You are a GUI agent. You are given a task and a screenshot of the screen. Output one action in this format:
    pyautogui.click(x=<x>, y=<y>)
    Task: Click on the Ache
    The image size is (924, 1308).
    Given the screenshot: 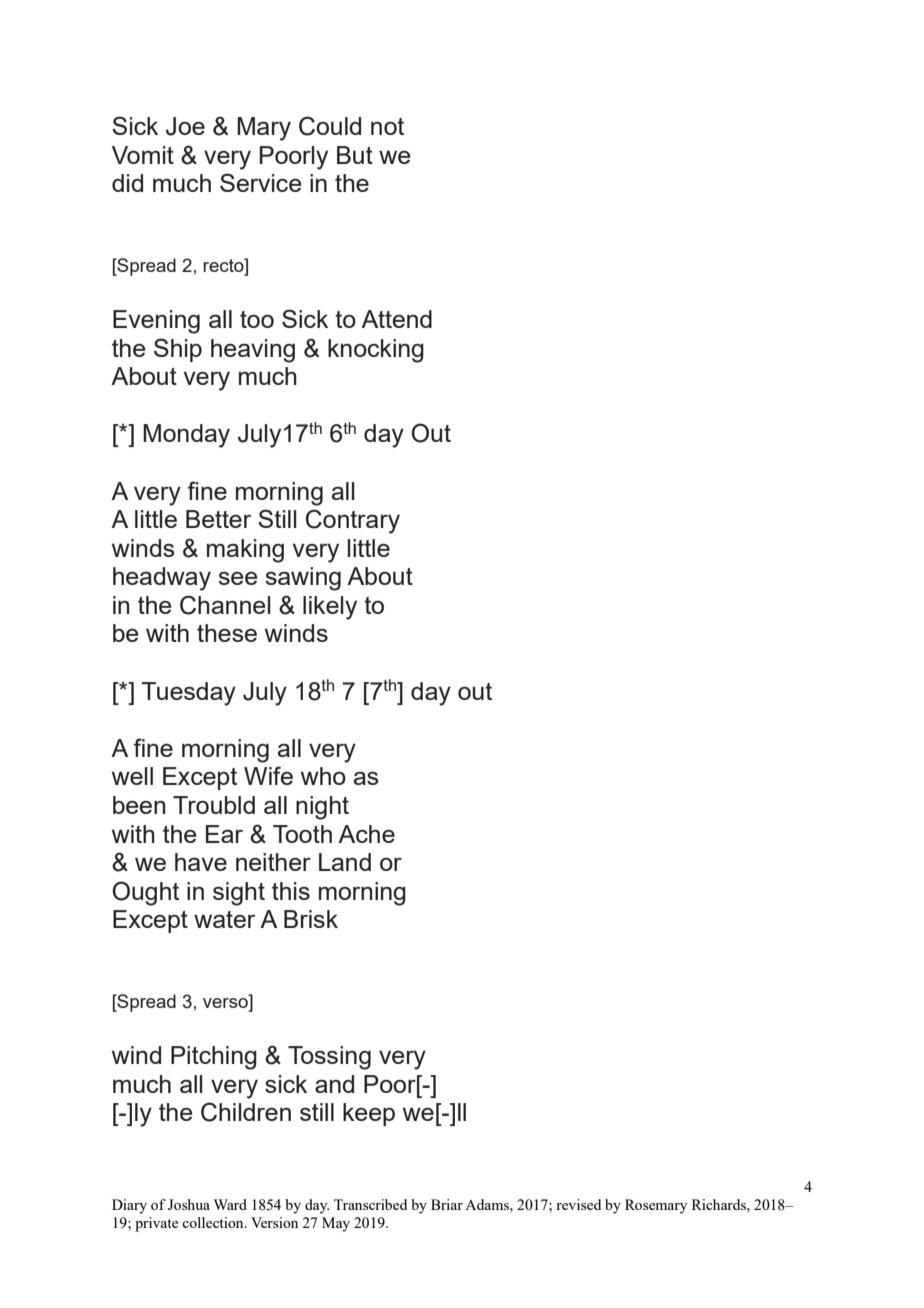 What is the action you would take?
    pyautogui.click(x=366, y=834)
